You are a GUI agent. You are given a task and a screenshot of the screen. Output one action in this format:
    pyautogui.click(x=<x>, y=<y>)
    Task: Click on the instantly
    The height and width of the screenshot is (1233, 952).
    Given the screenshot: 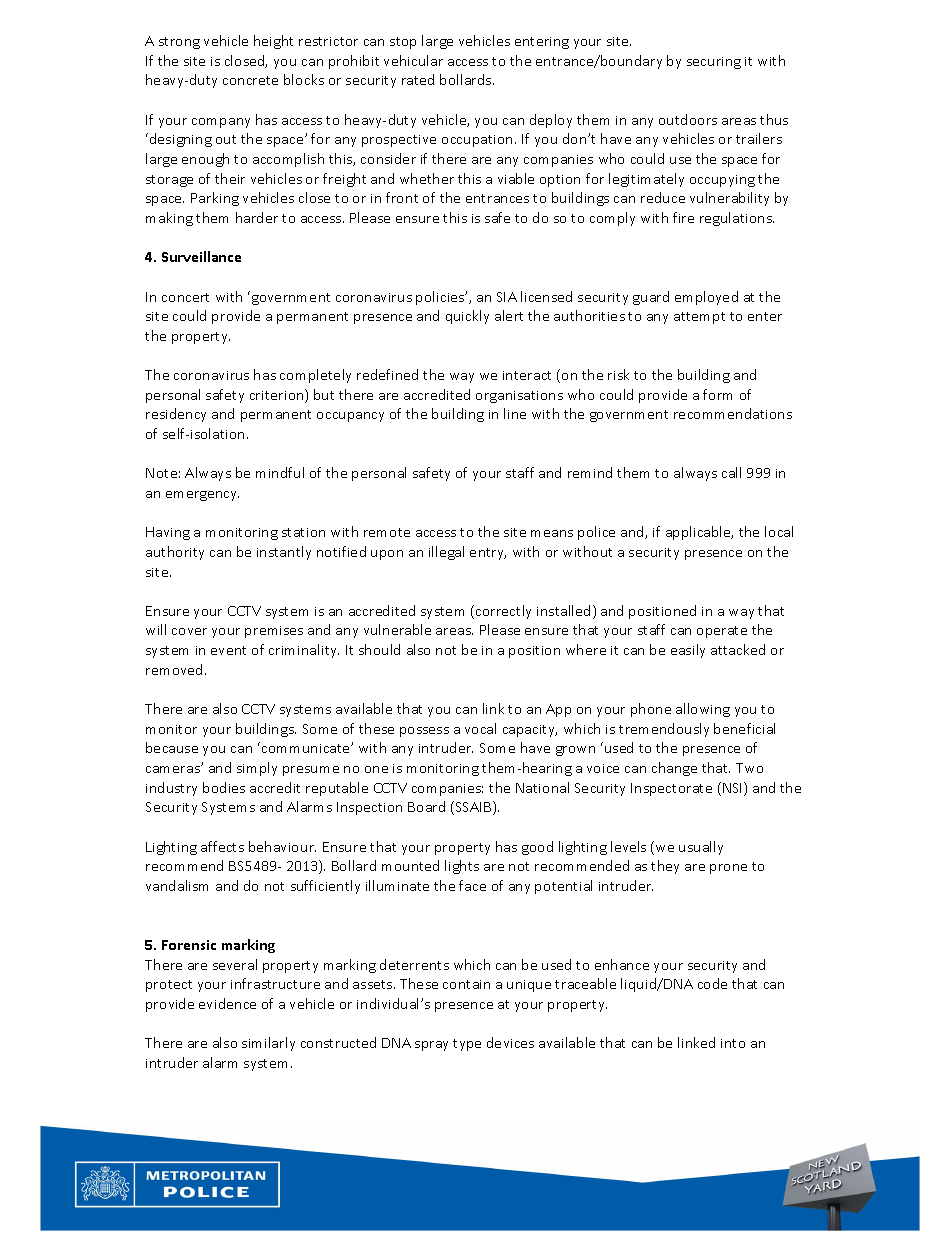 What is the action you would take?
    pyautogui.click(x=284, y=553)
